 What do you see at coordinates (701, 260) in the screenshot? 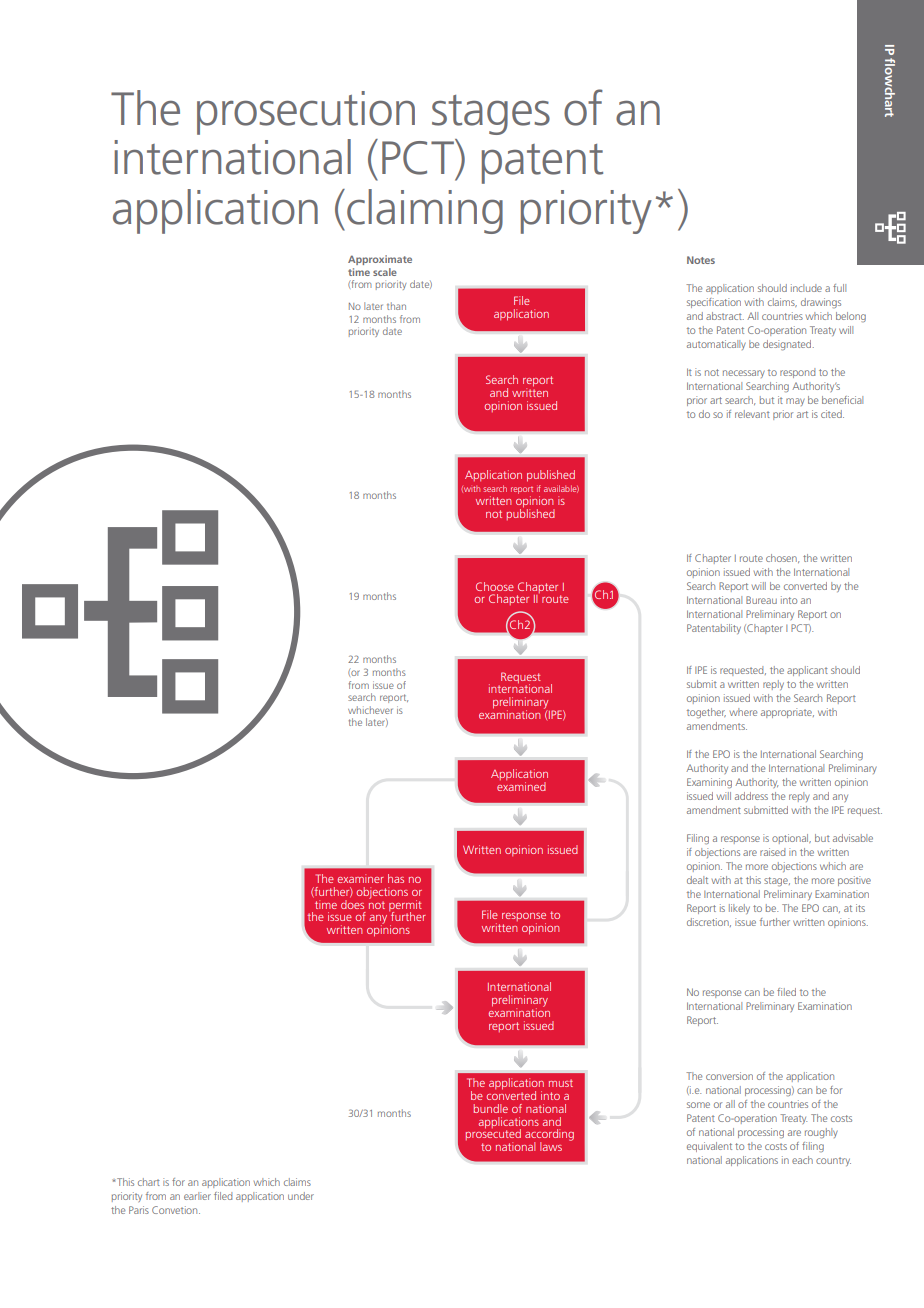
I see `Notes` at bounding box center [701, 260].
